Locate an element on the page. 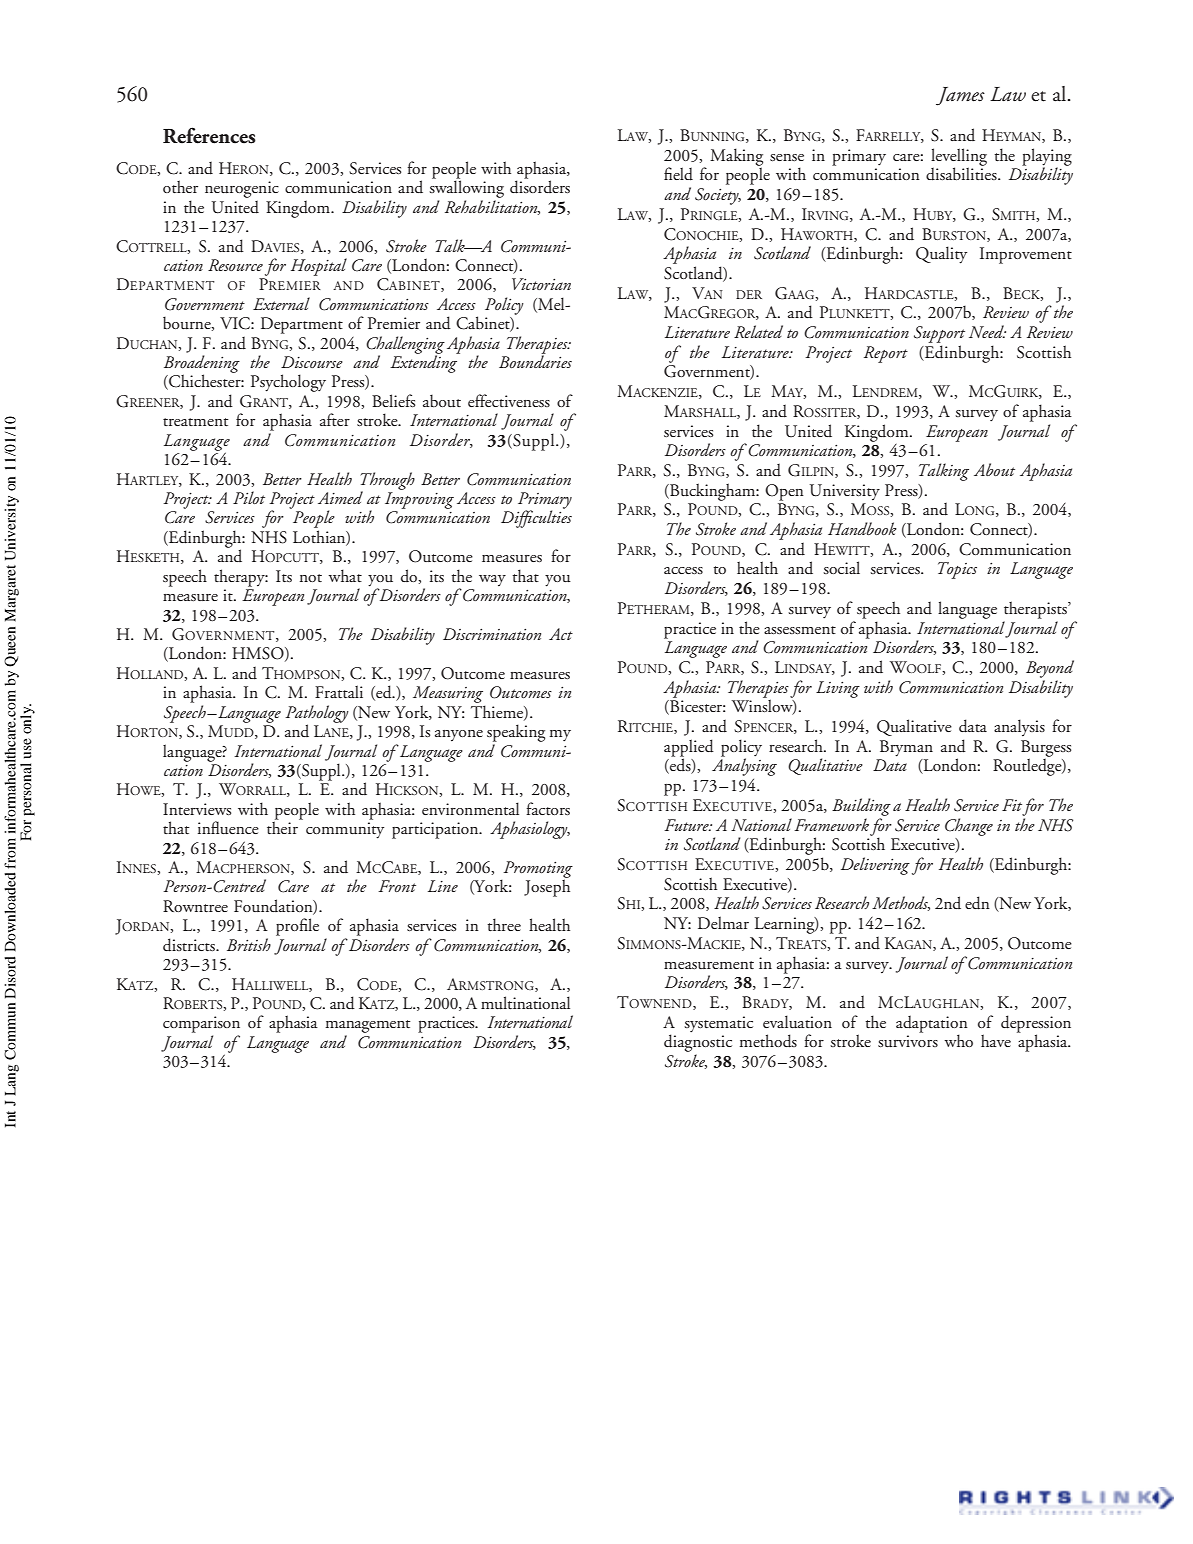 This page has width=1193, height=1544. field is located at coordinates (678, 174).
